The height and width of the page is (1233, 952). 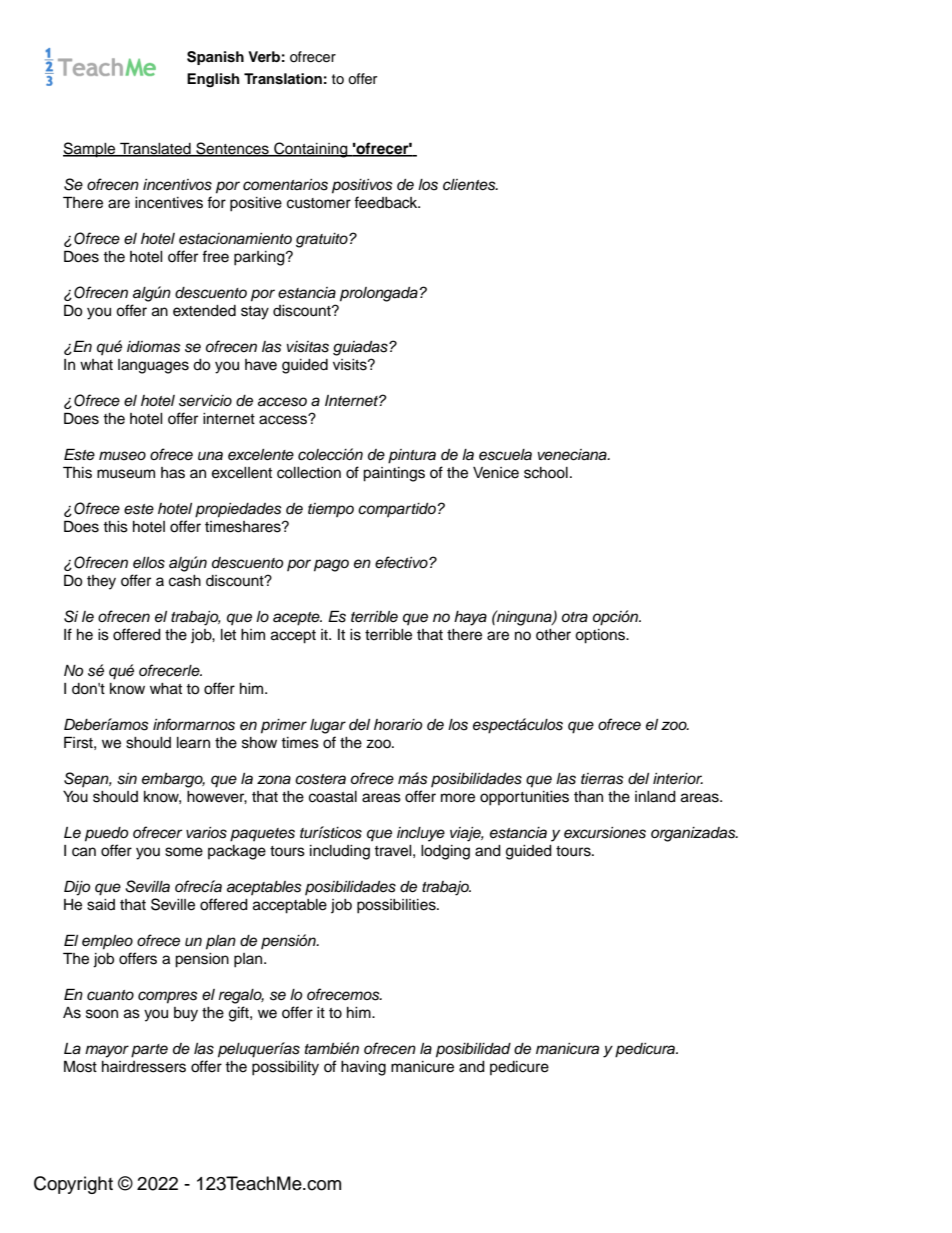 What do you see at coordinates (601, 636) in the page?
I see `options` at bounding box center [601, 636].
